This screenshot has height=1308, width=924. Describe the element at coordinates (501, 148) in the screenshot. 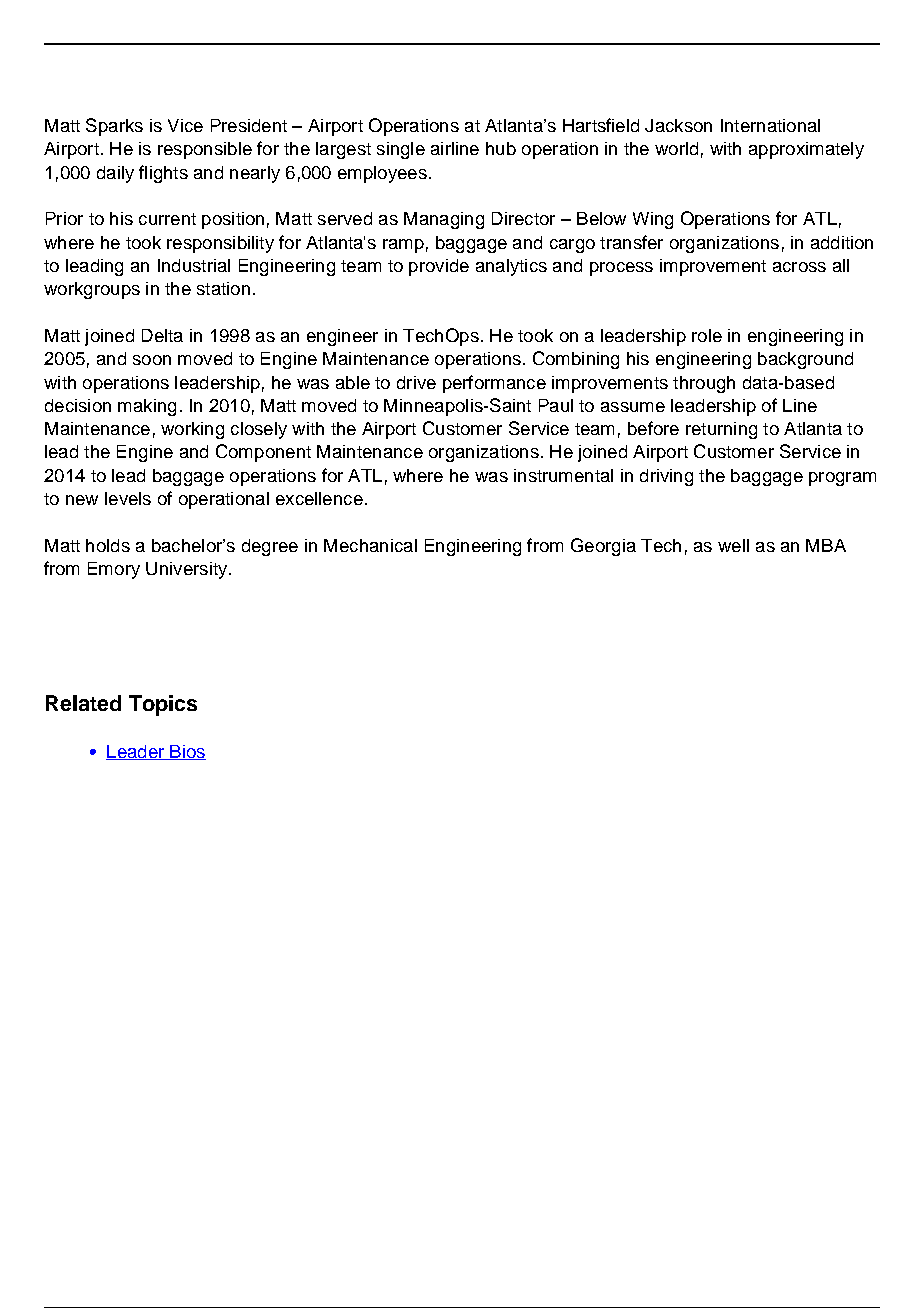

I see `hub` at that location.
